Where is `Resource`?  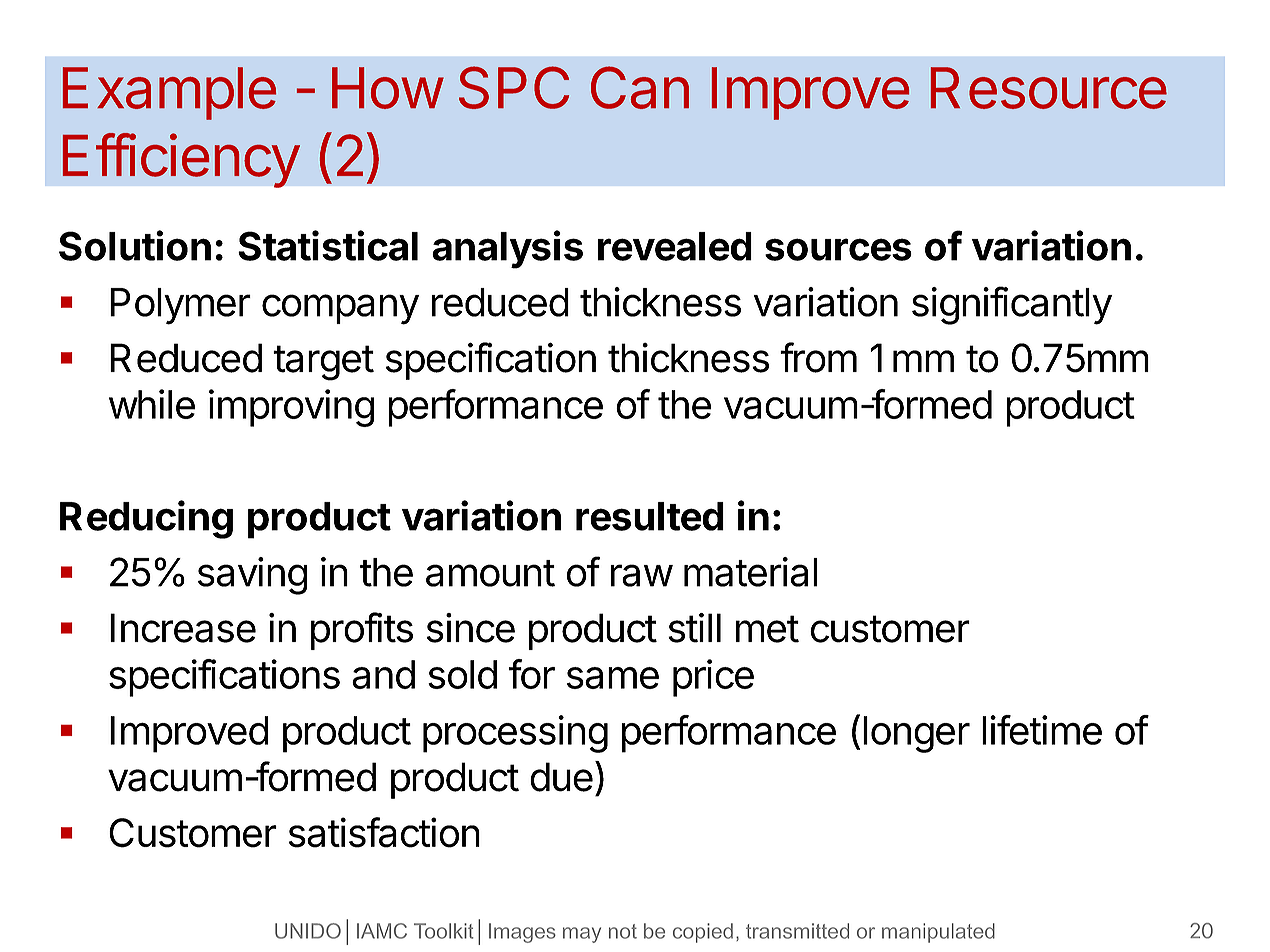
Resource is located at coordinates (1049, 88).
